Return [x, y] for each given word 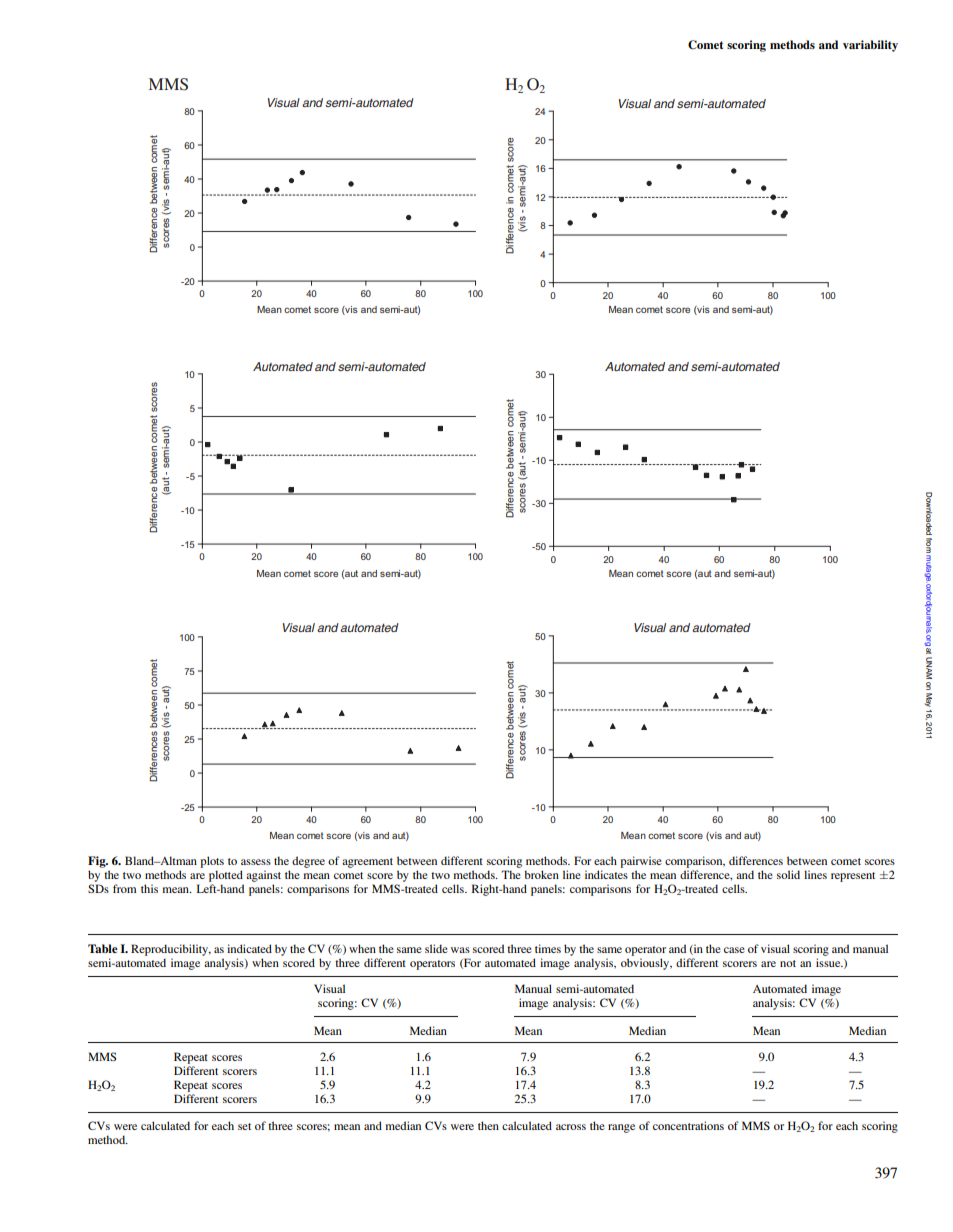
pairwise [641, 862]
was [460, 950]
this [149, 888]
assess [256, 862]
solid [788, 874]
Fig [98, 862]
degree [308, 862]
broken [541, 874]
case [734, 950]
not [788, 963]
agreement [367, 863]
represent [853, 877]
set [244, 1126]
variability [870, 46]
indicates [606, 874]
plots [212, 862]
